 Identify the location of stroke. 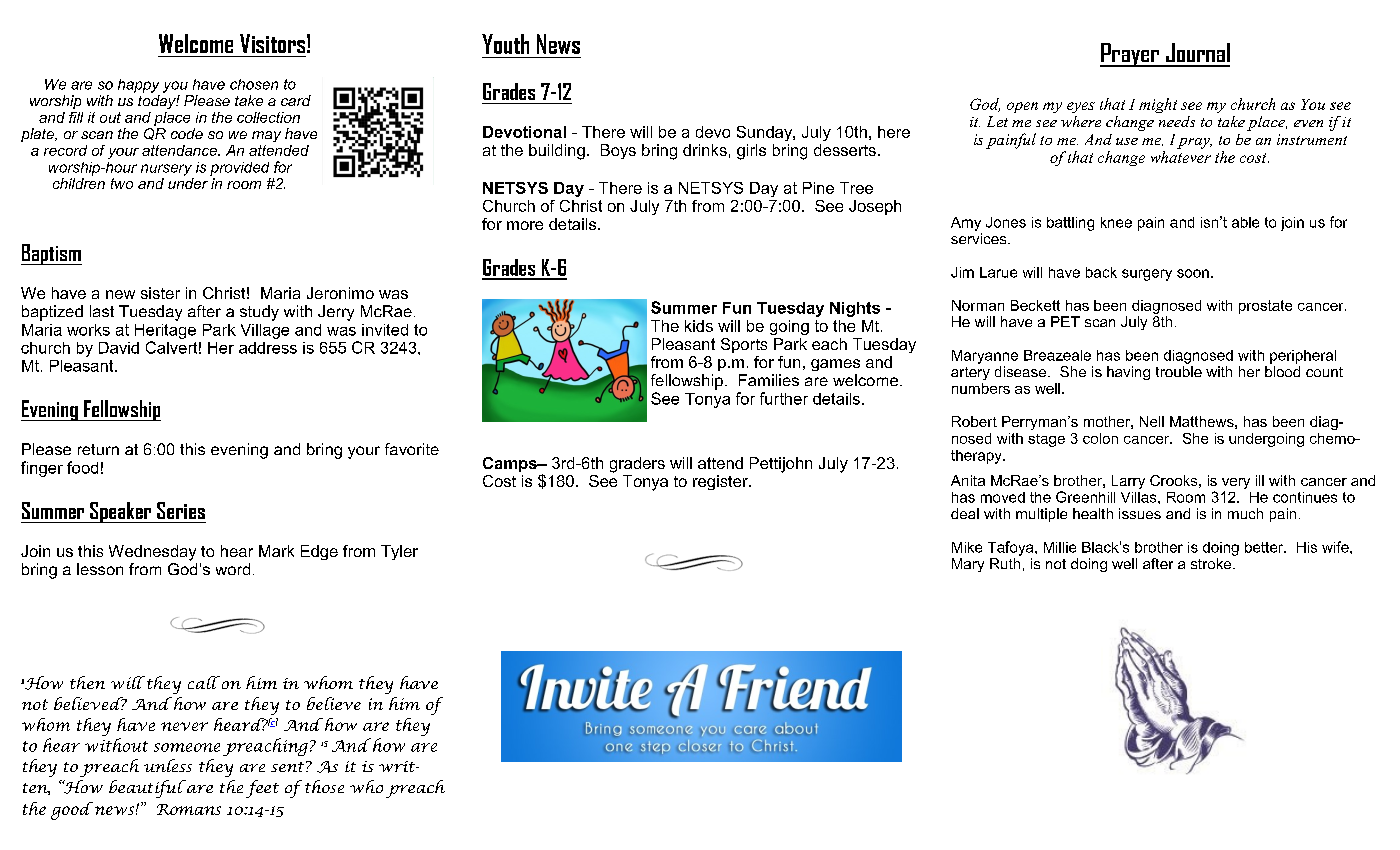
(1212, 563).
